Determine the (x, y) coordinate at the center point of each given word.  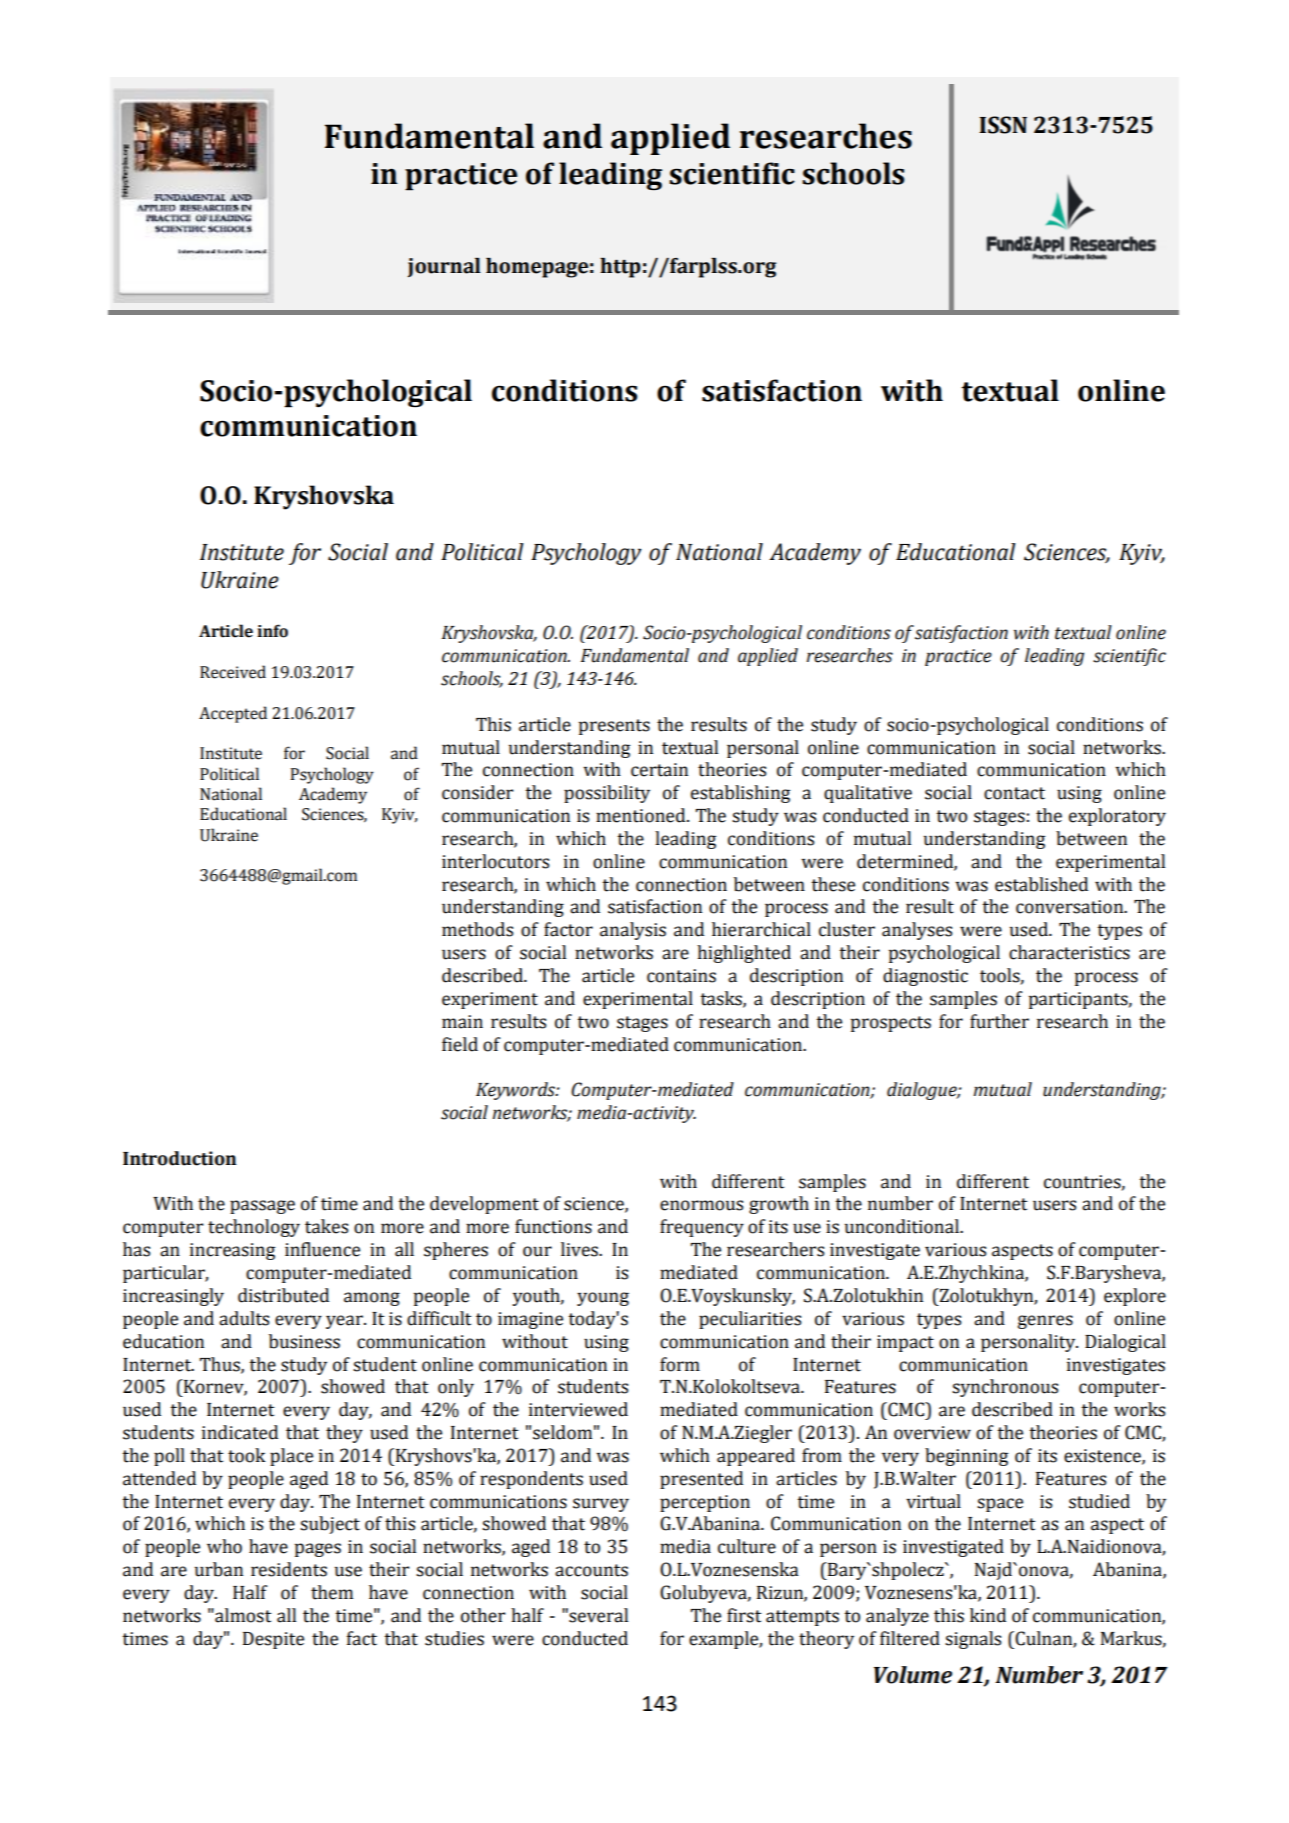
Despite (273, 1640)
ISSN (1003, 125)
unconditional (903, 1226)
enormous (701, 1205)
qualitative (868, 794)
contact (1014, 793)
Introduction (179, 1158)
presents (614, 727)
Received (233, 672)
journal (444, 267)
